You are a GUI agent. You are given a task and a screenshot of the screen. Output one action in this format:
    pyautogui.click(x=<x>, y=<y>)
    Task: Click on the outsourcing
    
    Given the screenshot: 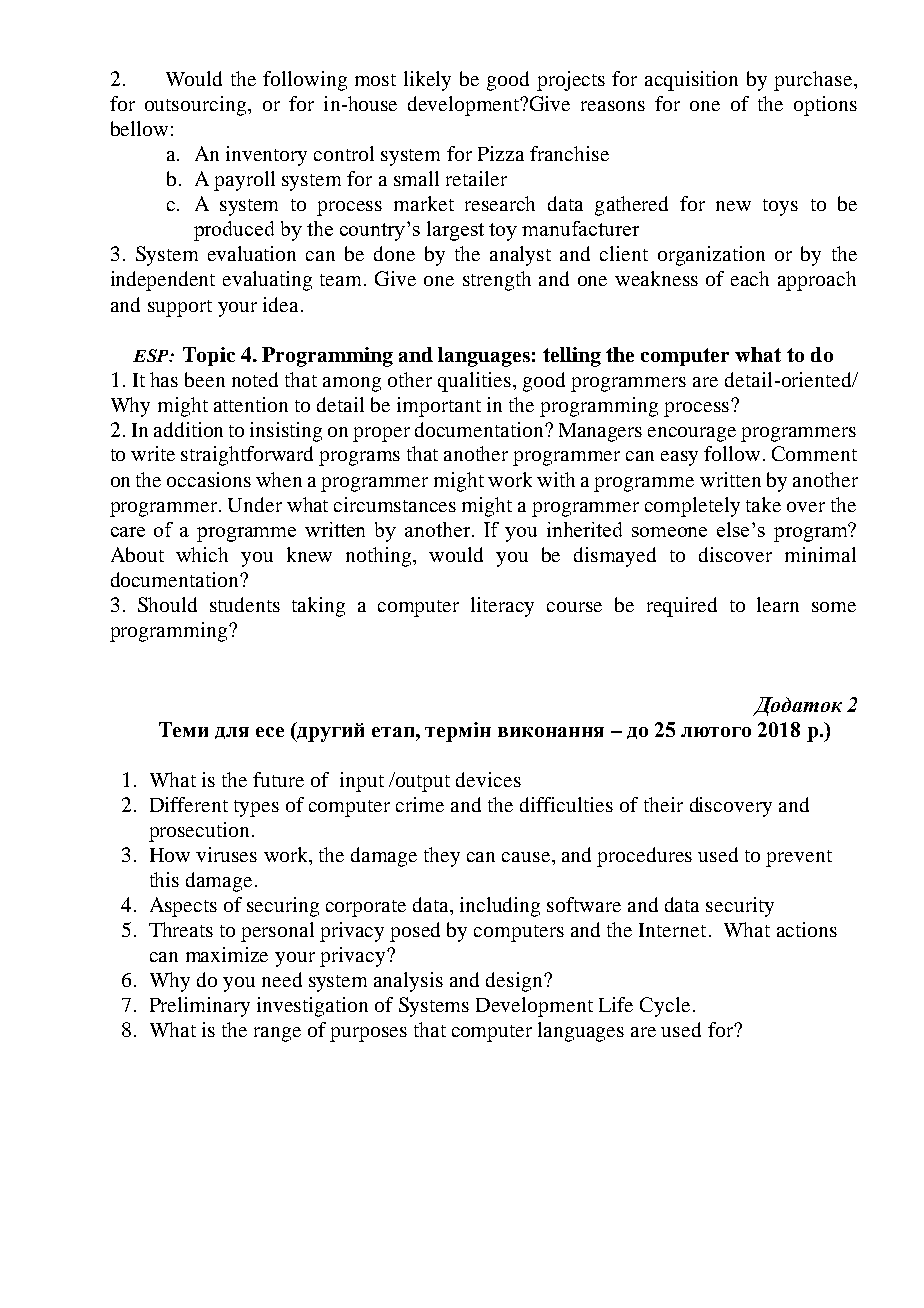 What is the action you would take?
    pyautogui.click(x=197, y=106)
